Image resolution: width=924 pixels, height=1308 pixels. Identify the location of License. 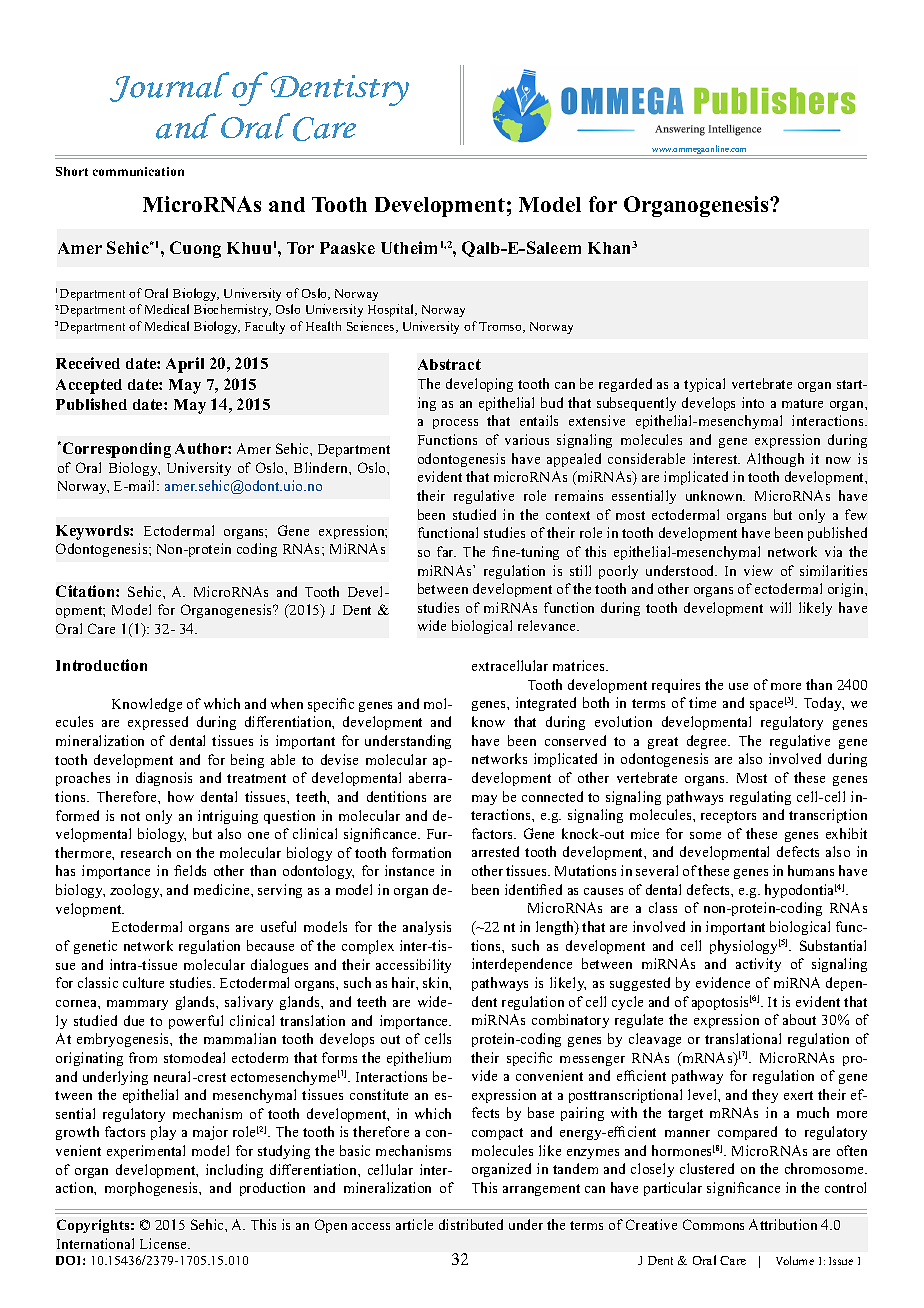
(165, 1243).
